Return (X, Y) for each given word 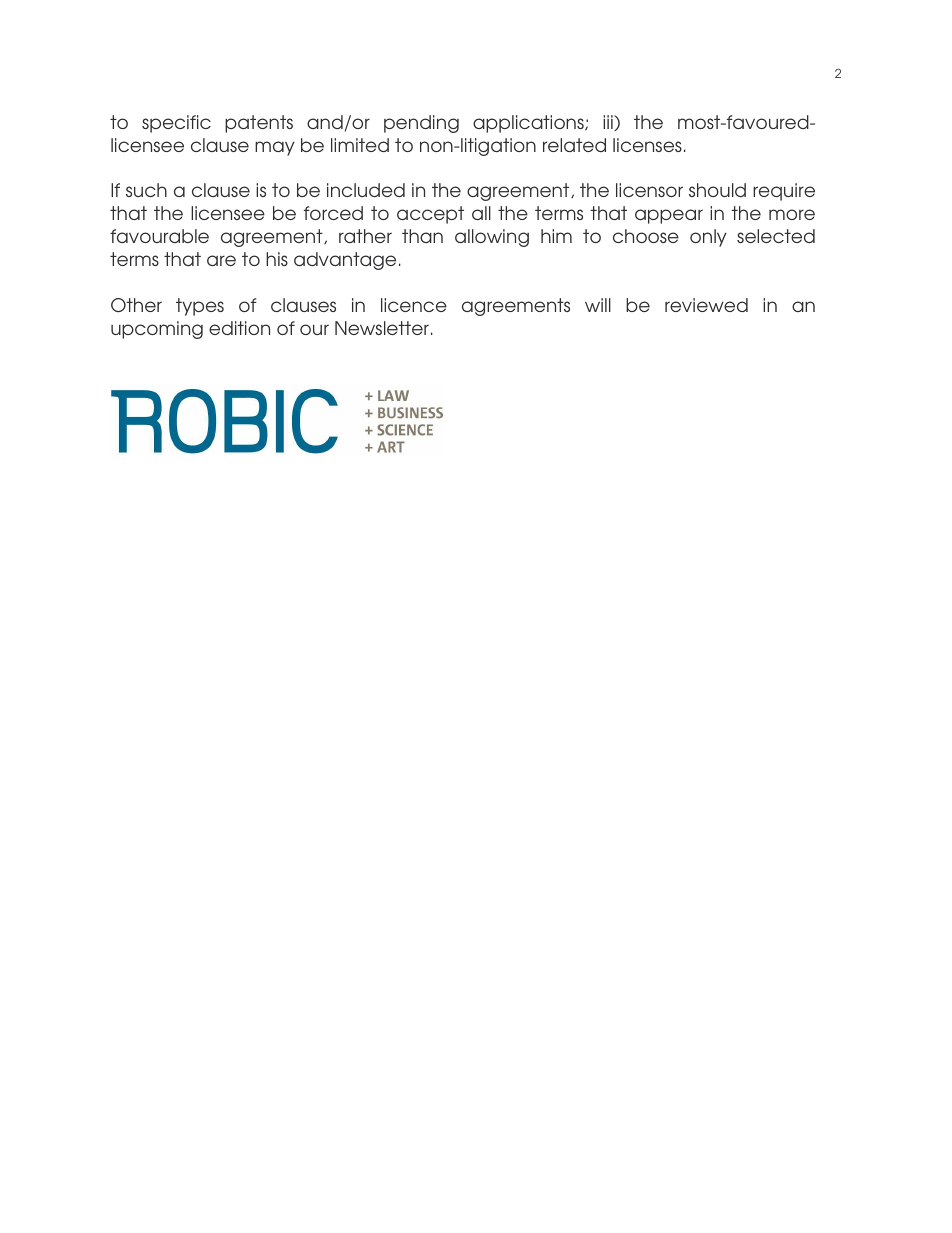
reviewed (706, 305)
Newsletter (382, 328)
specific (176, 124)
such (146, 190)
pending (421, 124)
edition (239, 328)
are (221, 260)
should (717, 190)
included (366, 190)
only (708, 238)
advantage (345, 261)
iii (609, 123)
